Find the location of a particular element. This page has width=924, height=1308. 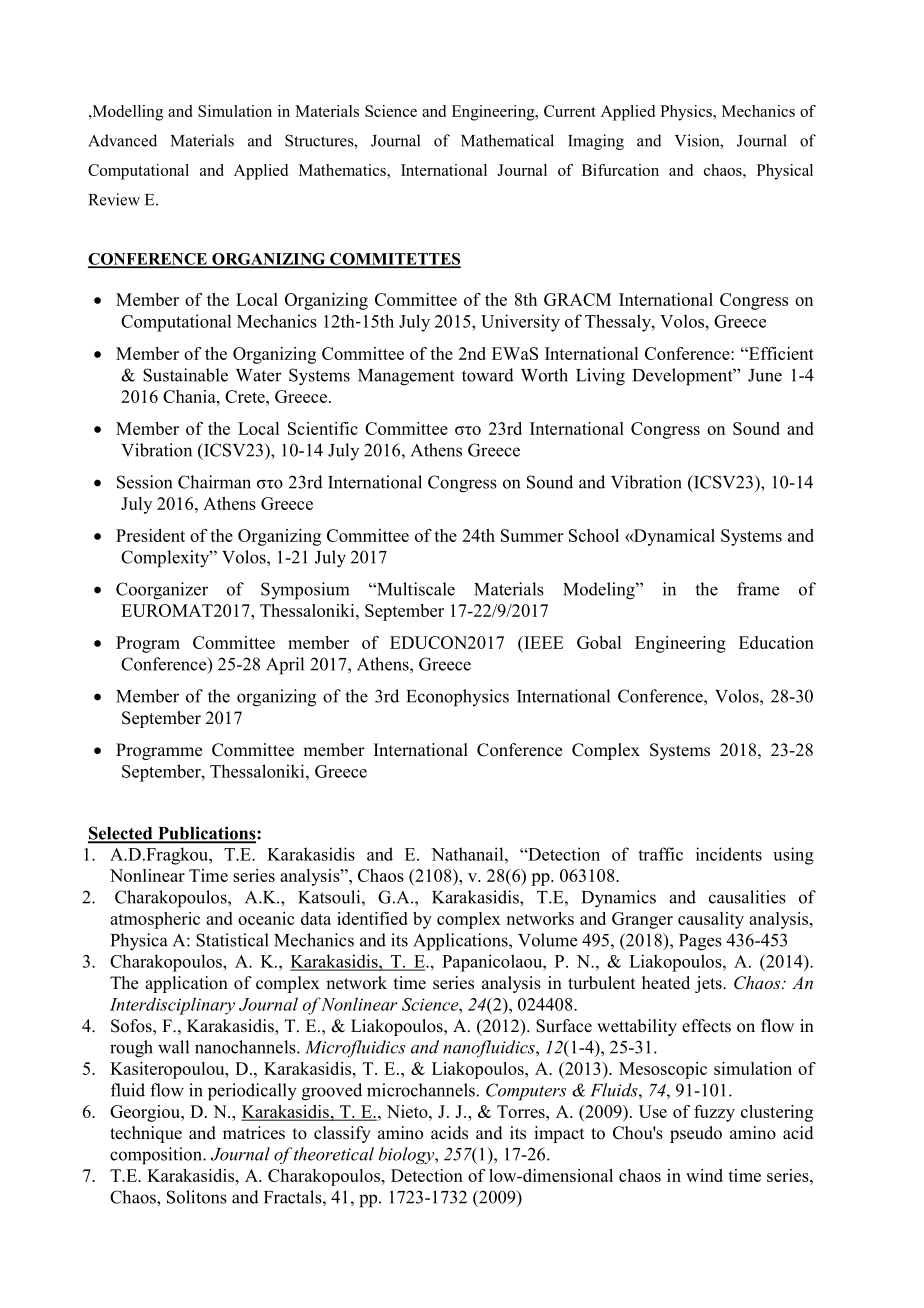

Chairman is located at coordinates (214, 482).
